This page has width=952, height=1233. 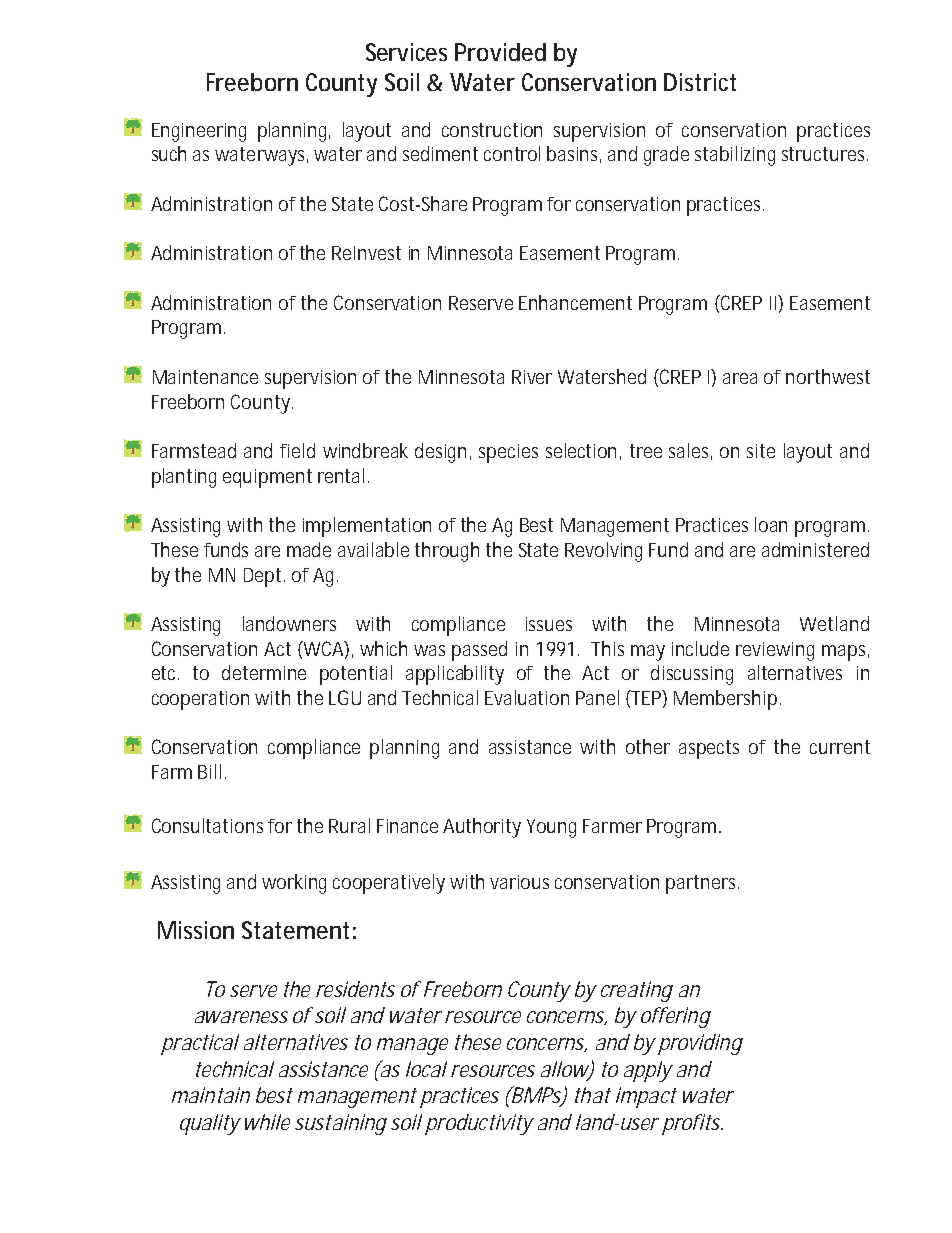 I want to click on District, so click(x=700, y=82).
